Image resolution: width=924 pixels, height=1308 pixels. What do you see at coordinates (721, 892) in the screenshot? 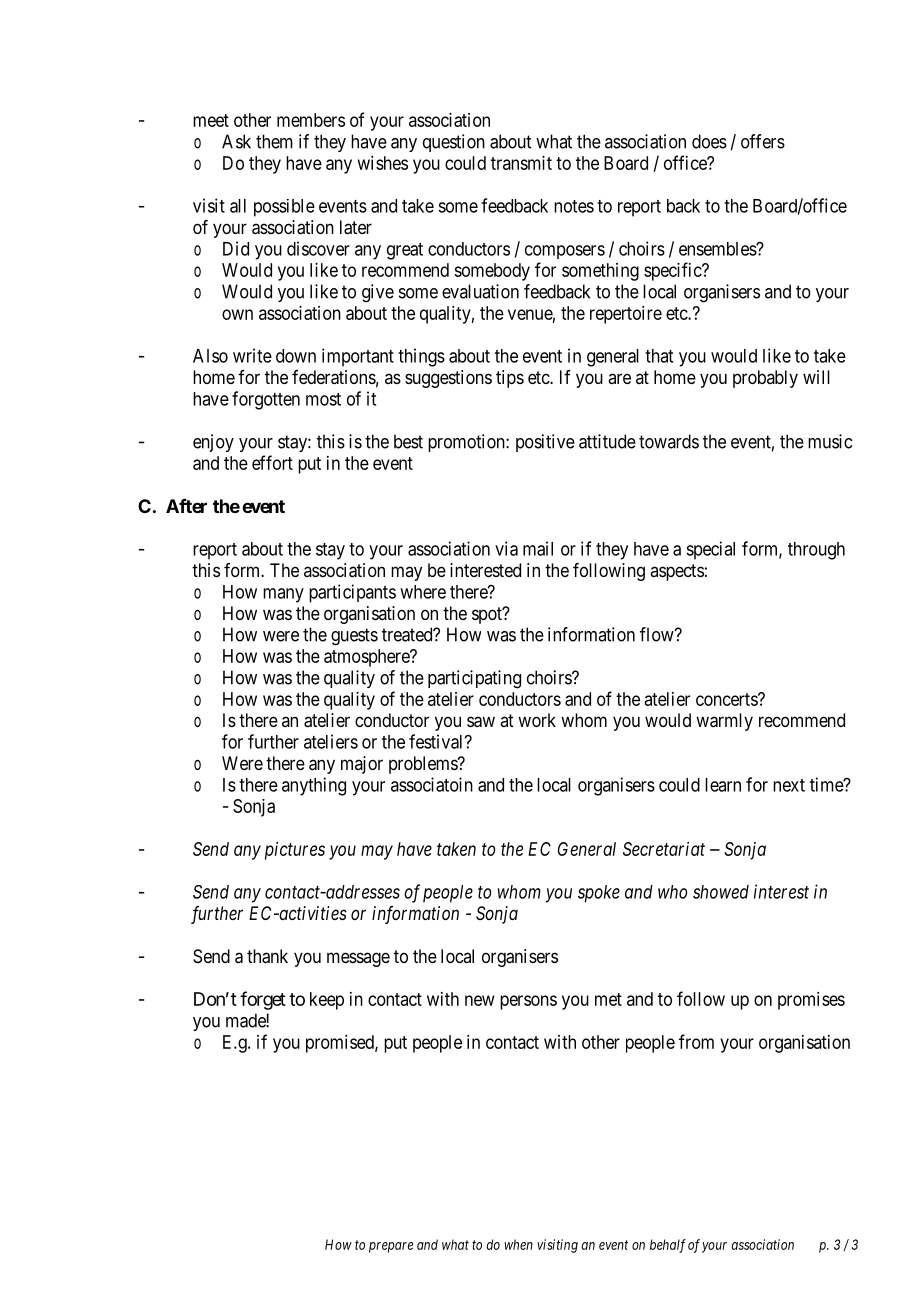
I see `showed` at bounding box center [721, 892].
